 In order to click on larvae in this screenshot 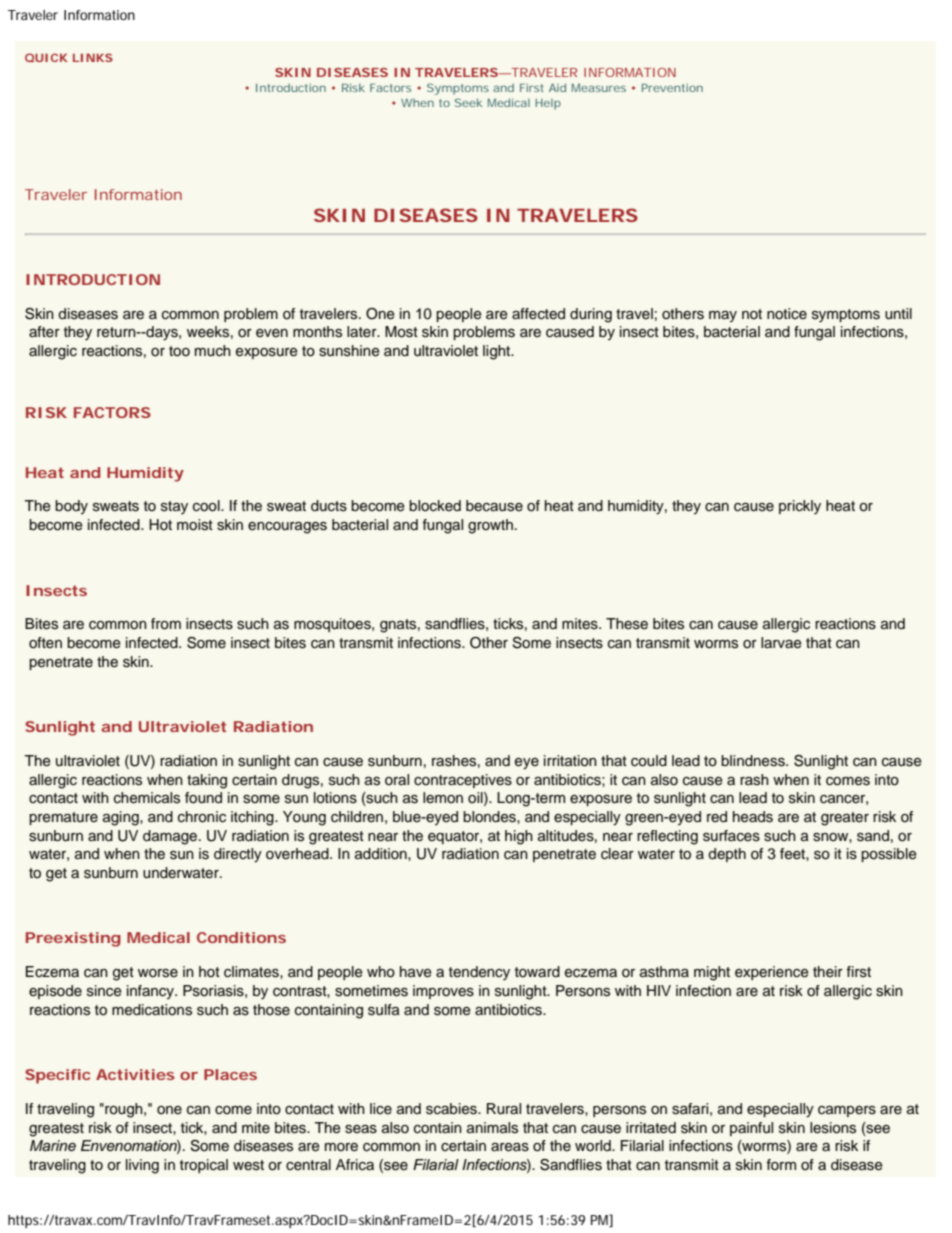, I will do `click(781, 643)`.
